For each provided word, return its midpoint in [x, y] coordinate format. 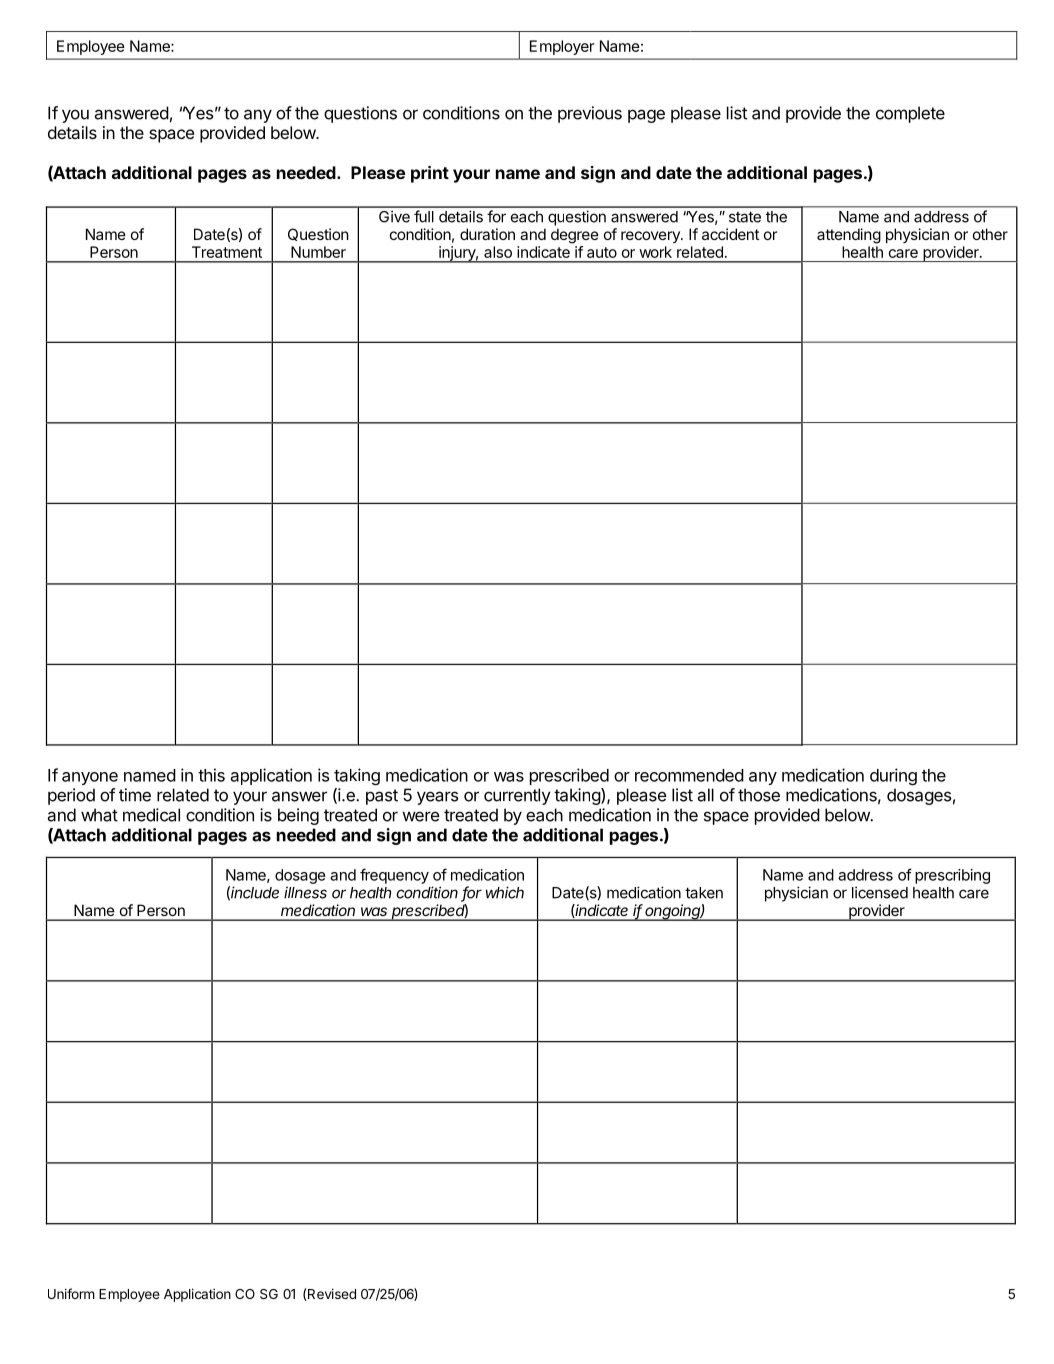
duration [487, 234]
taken [704, 893]
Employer [562, 47]
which [505, 892]
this [211, 775]
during [893, 776]
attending [849, 236]
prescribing [952, 876]
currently [517, 796]
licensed [880, 892]
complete [910, 114]
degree [575, 236]
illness [305, 892]
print [430, 174]
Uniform [71, 1293]
